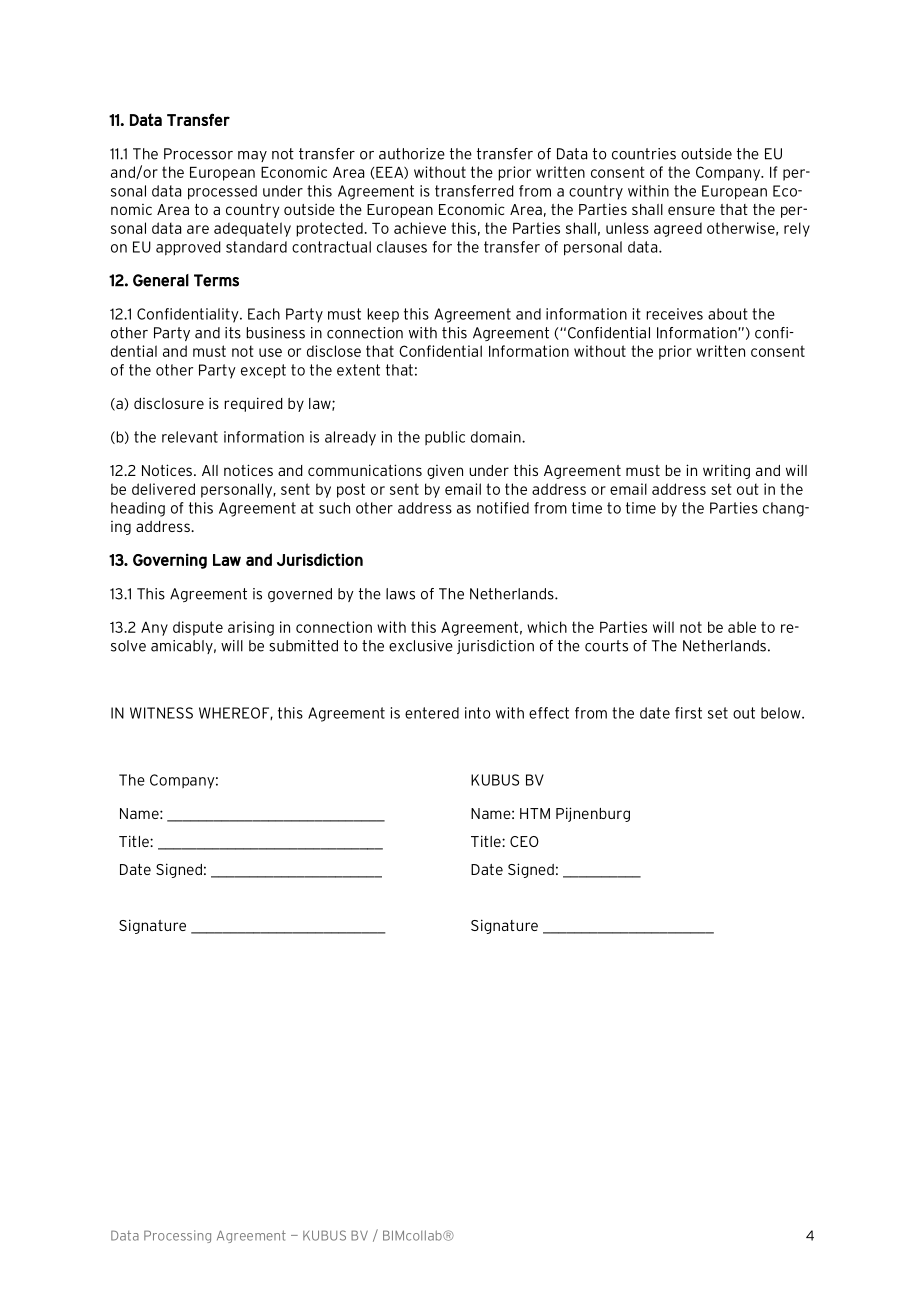 The height and width of the screenshot is (1308, 924). What do you see at coordinates (691, 210) in the screenshot?
I see `ensure` at bounding box center [691, 210].
